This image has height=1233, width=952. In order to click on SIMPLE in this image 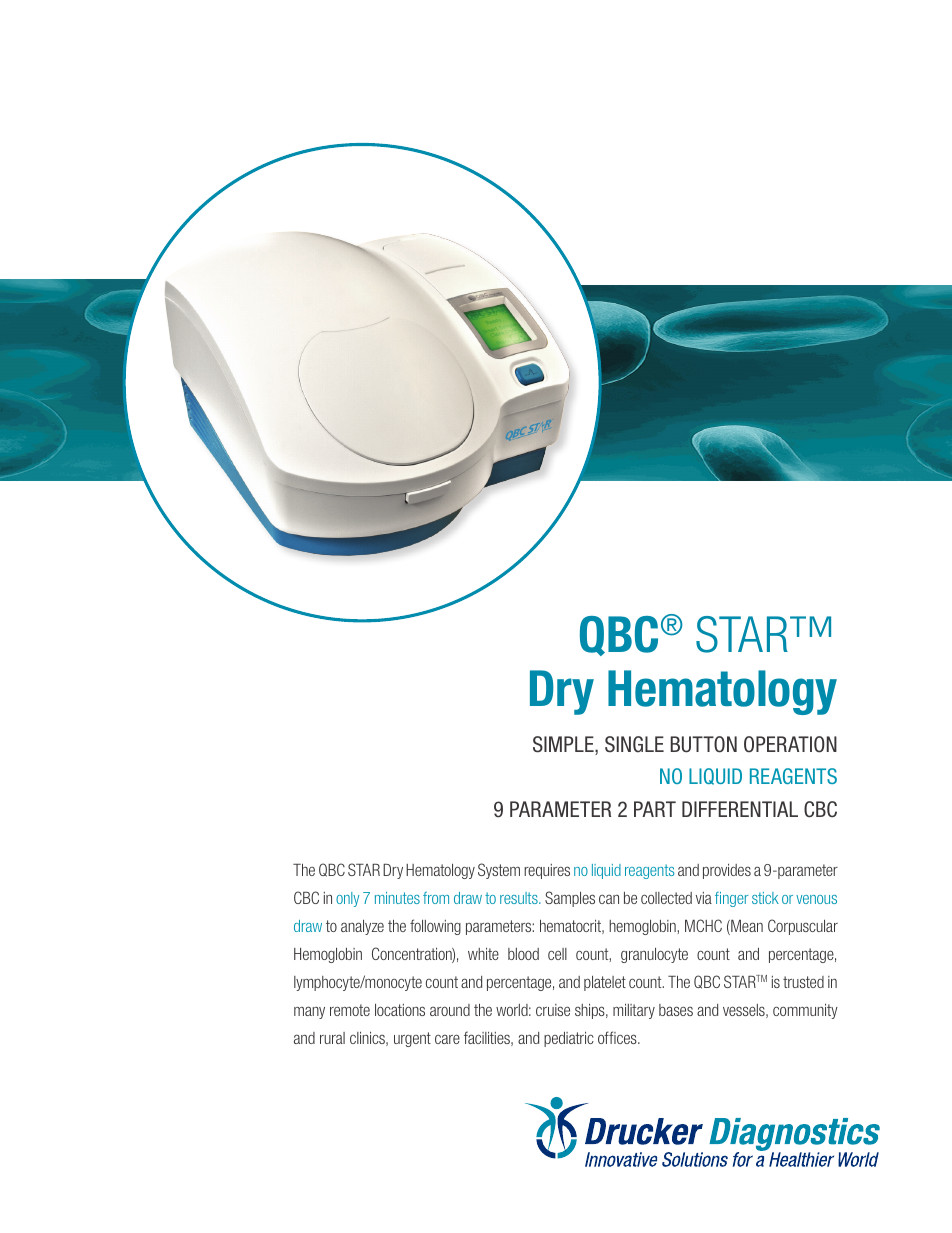, I will do `click(564, 745)`.
